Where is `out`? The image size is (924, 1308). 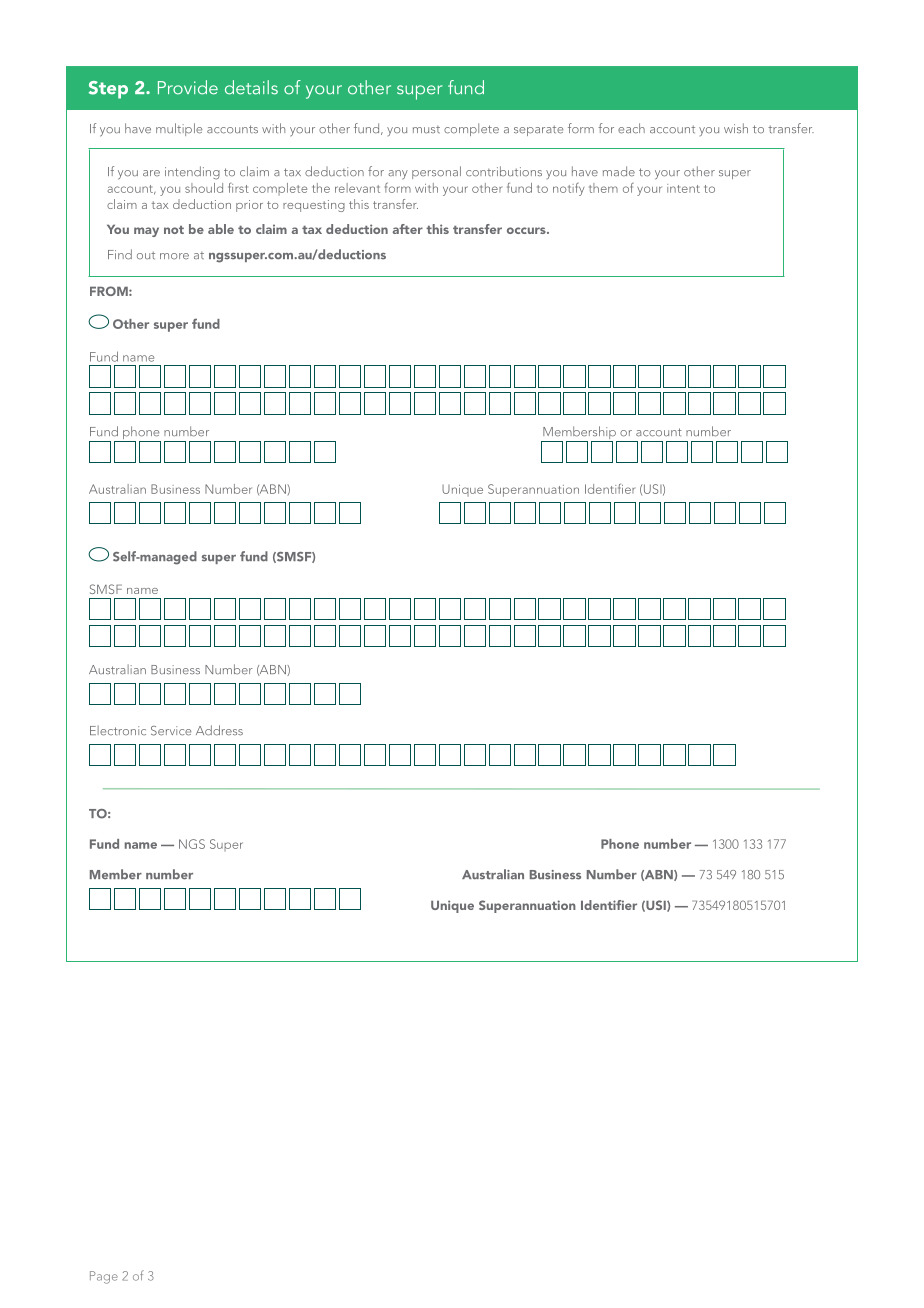 out is located at coordinates (146, 256).
